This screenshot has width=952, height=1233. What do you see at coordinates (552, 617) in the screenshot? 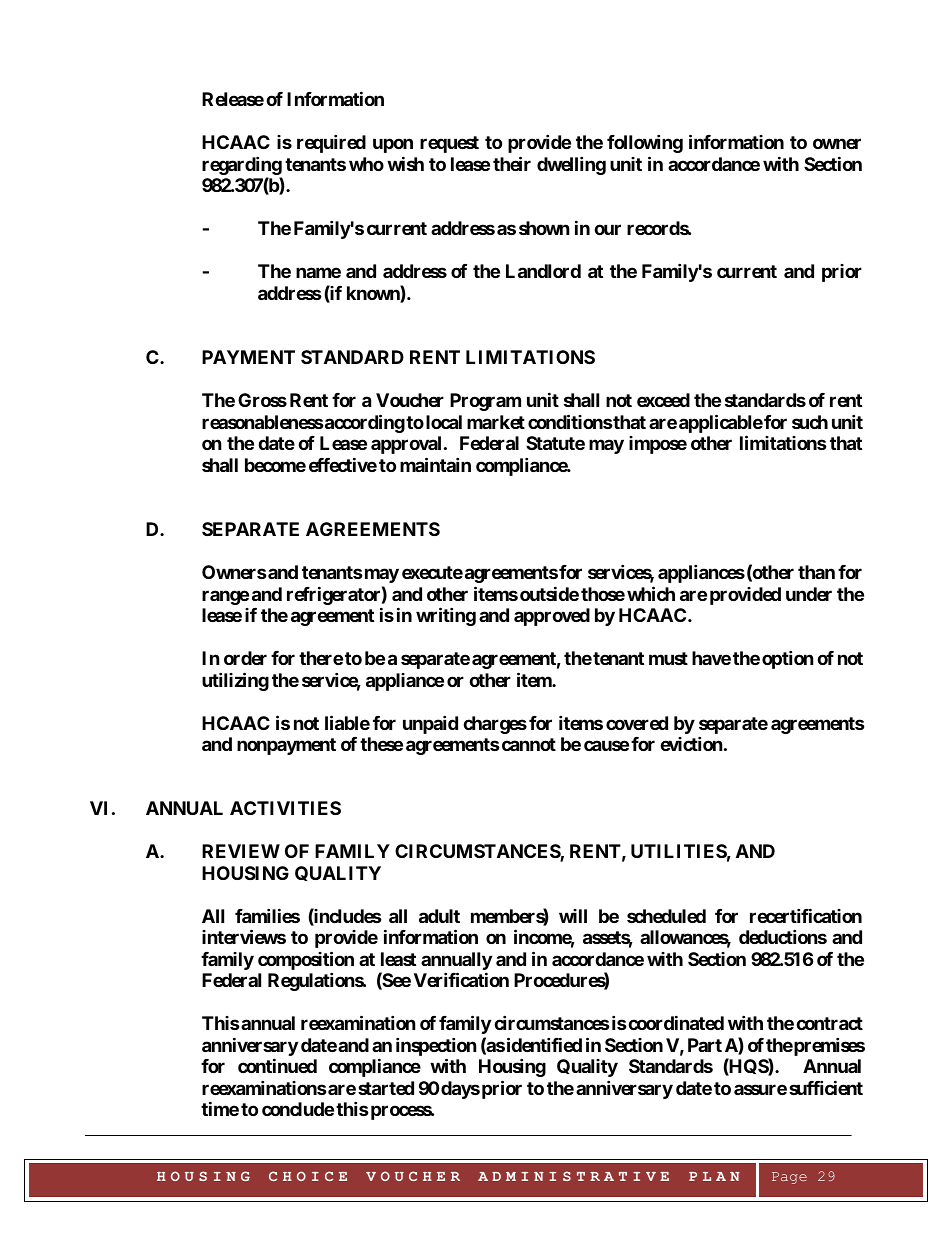
I see `approved` at bounding box center [552, 617].
